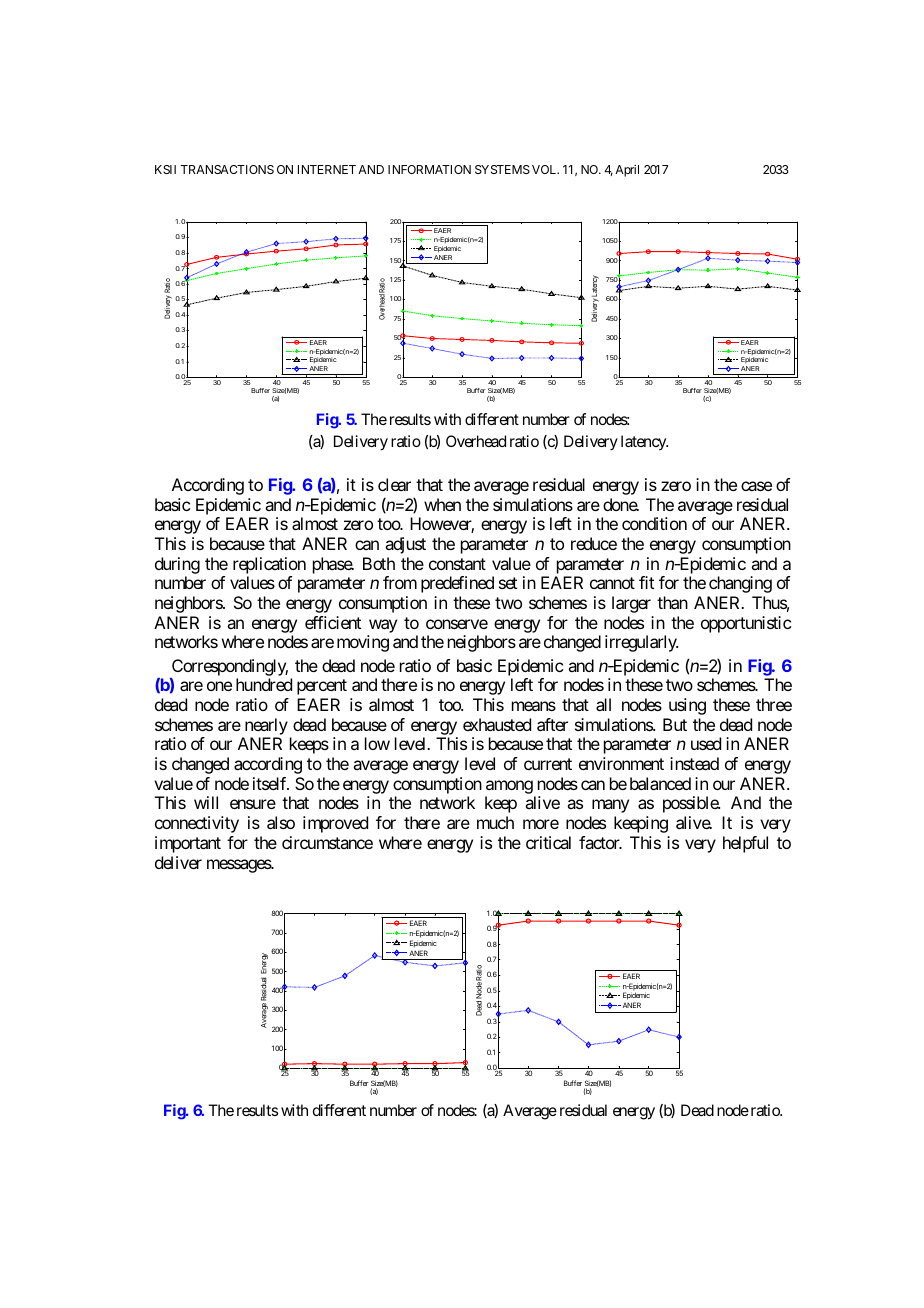  Describe the element at coordinates (627, 171) in the screenshot. I see `April` at that location.
